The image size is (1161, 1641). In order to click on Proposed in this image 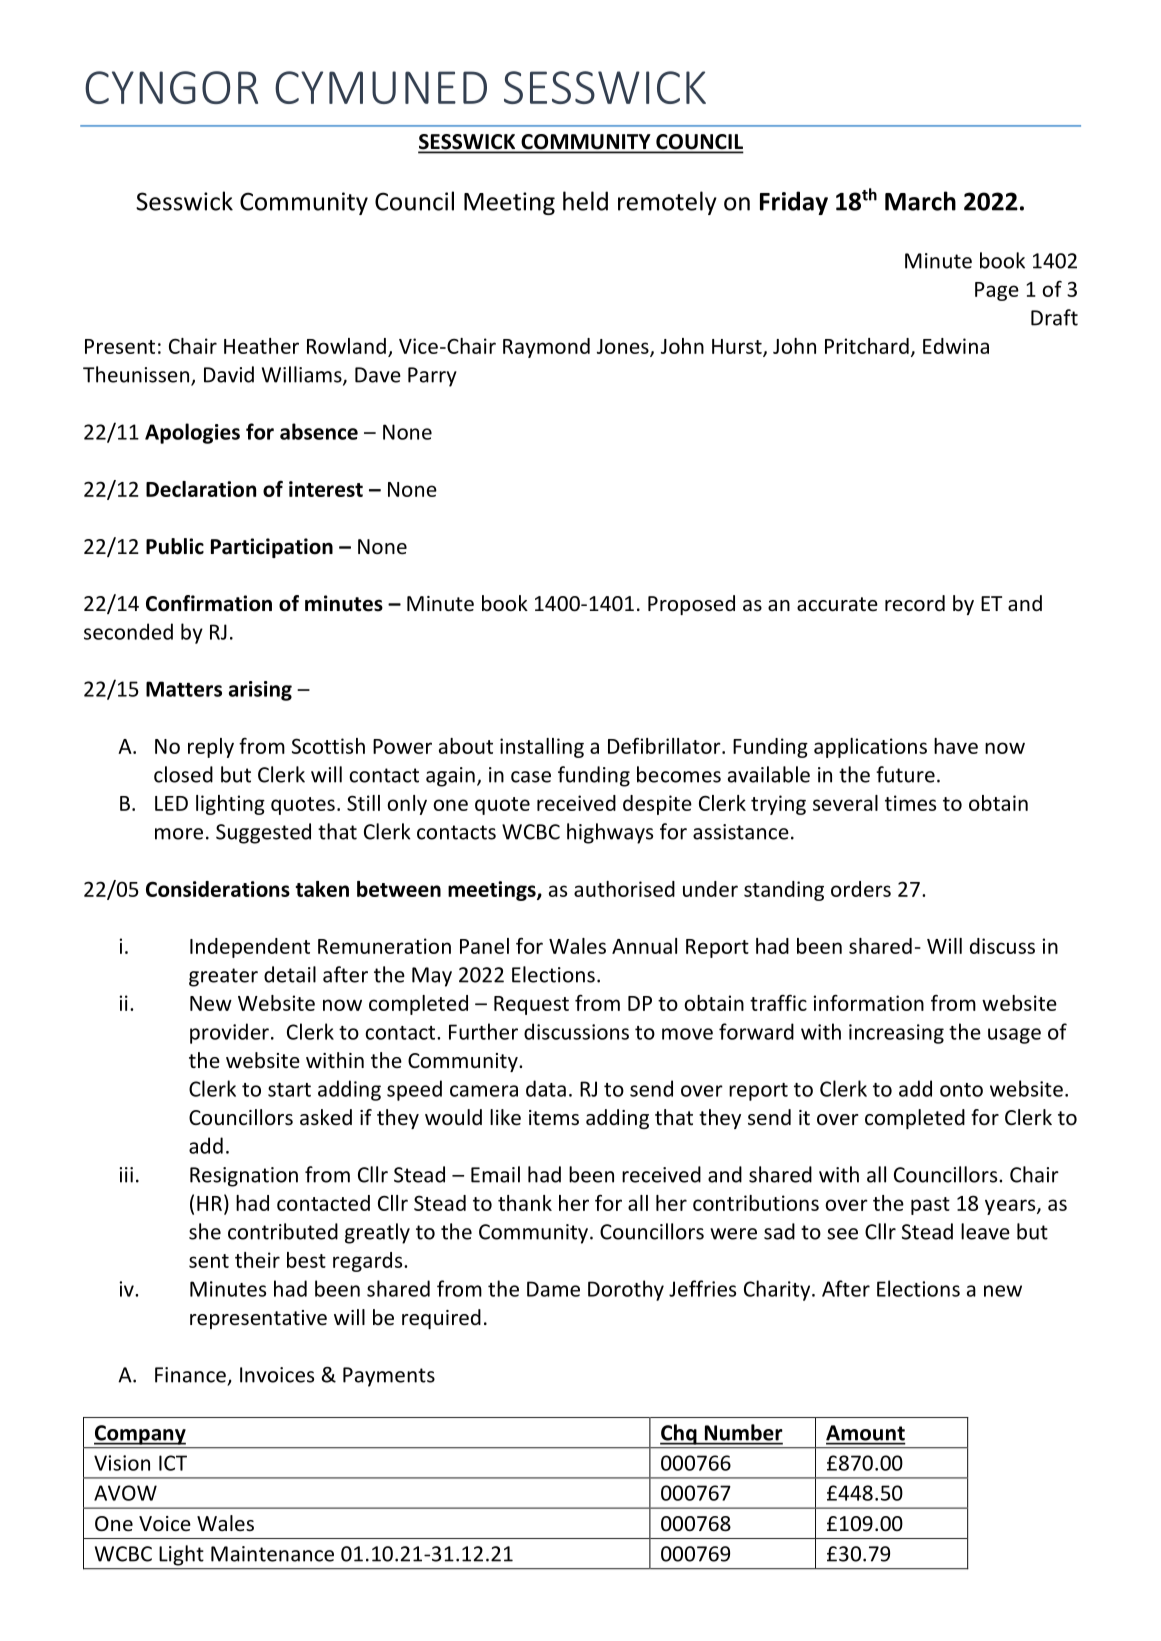, I will do `click(691, 605)`.
